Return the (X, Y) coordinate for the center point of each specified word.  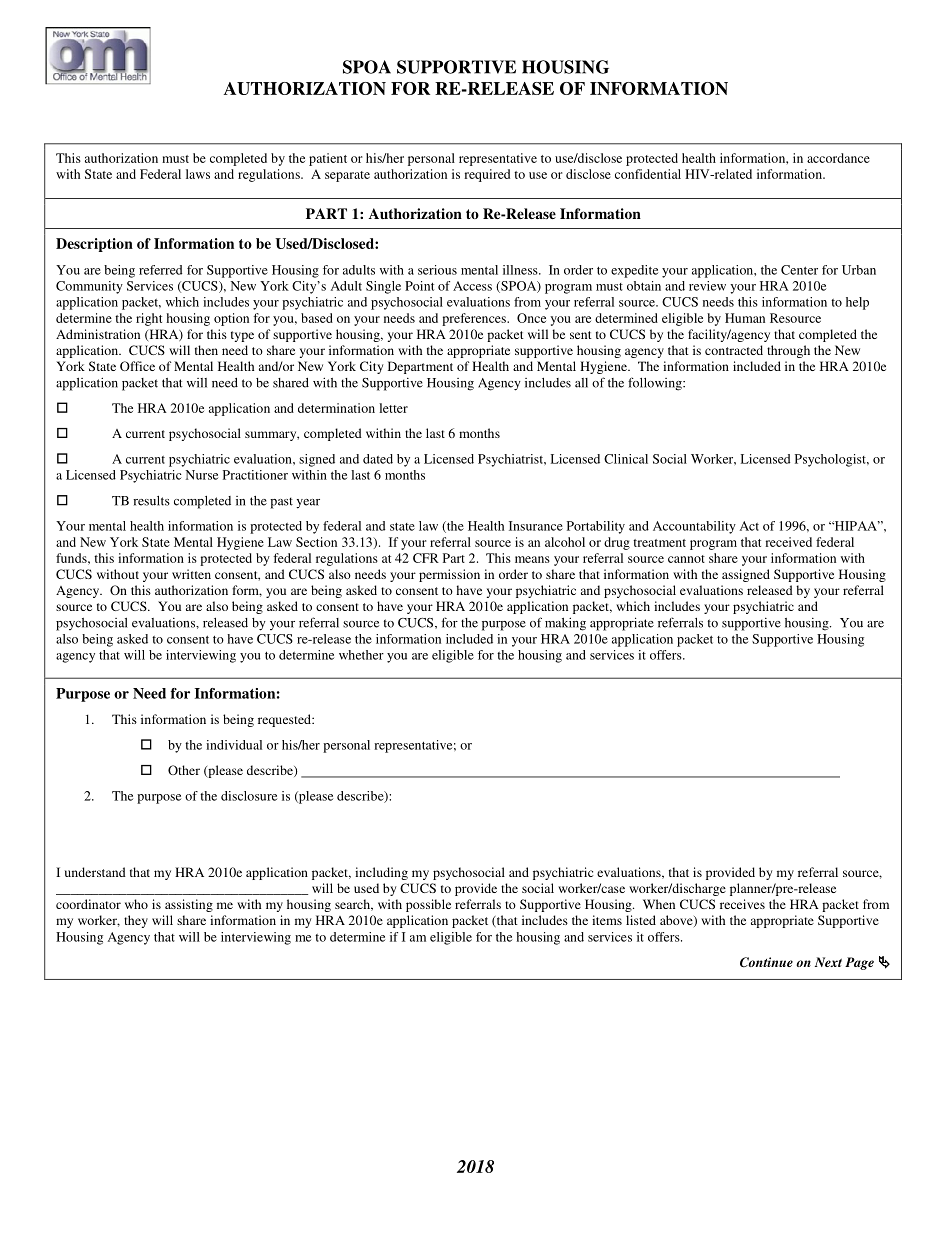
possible (428, 905)
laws (198, 174)
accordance (838, 158)
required (487, 175)
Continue (766, 962)
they (136, 921)
